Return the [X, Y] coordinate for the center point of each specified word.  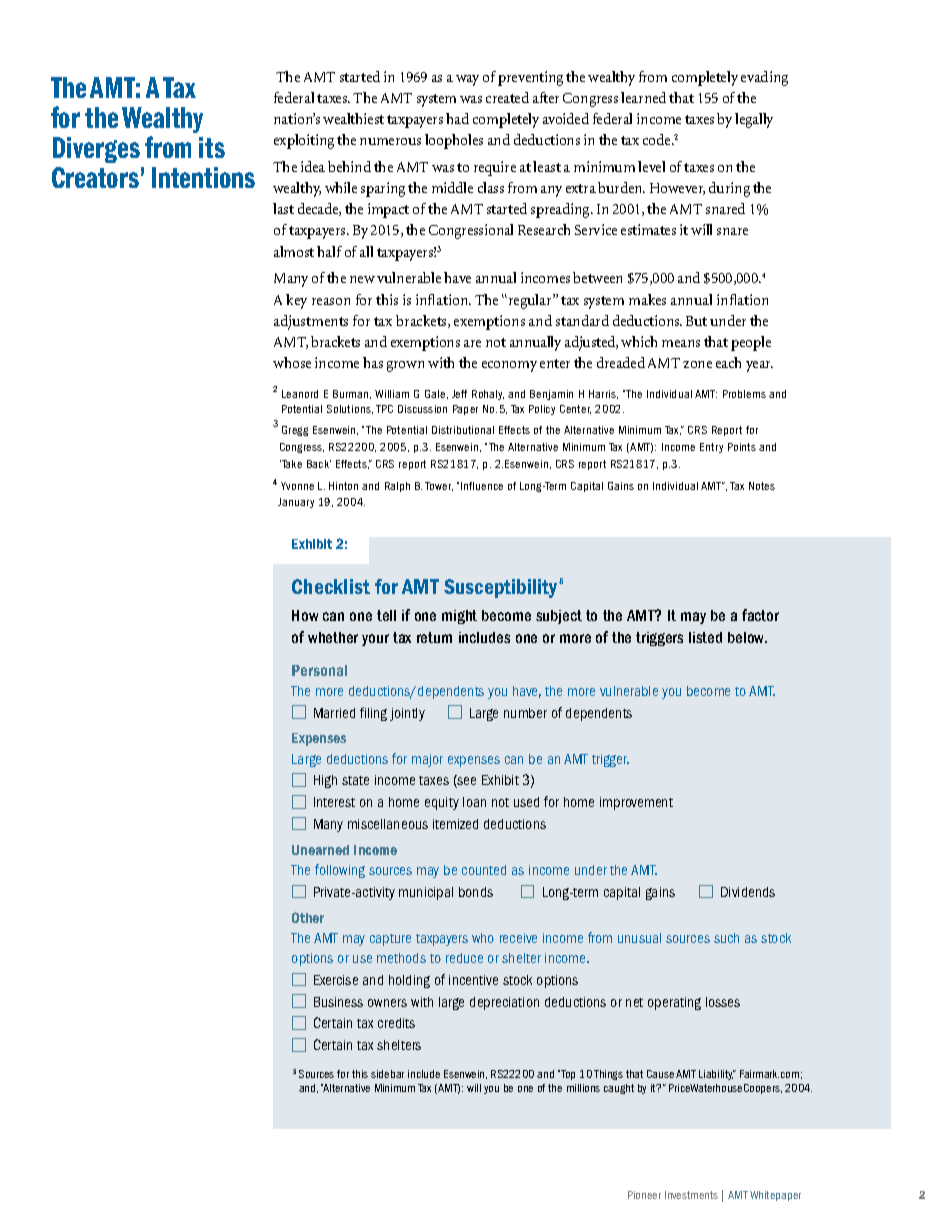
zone [697, 364]
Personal [319, 670]
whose [292, 362]
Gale [436, 394]
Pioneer [644, 1195]
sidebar [387, 1074]
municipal [426, 893]
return [434, 637]
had [457, 118]
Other [308, 917]
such [726, 938]
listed [705, 637]
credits [396, 1023]
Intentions [203, 177]
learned [643, 97]
